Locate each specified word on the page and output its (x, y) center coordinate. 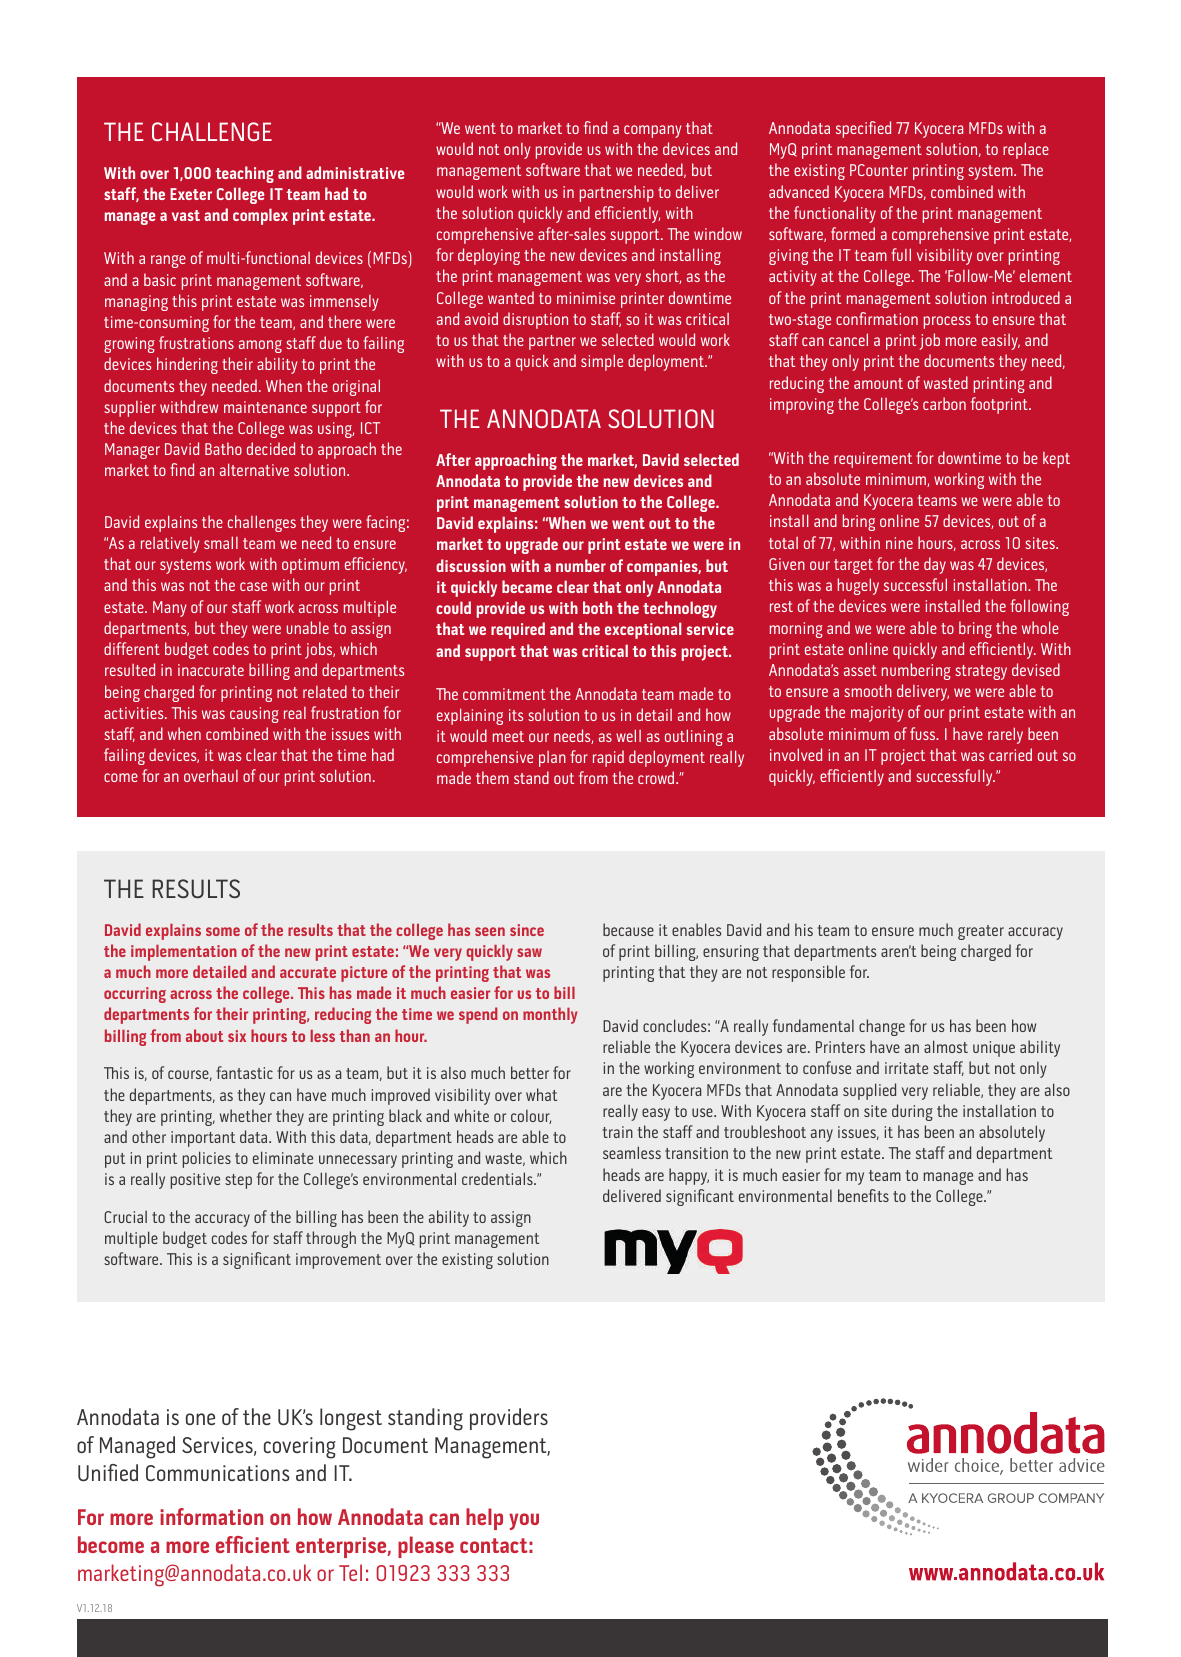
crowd (657, 777)
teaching (245, 174)
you (524, 1521)
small (221, 542)
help (484, 1519)
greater (981, 932)
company (652, 131)
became (527, 586)
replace (1026, 150)
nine (899, 543)
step (238, 1181)
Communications (218, 1473)
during (912, 1112)
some (223, 931)
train (618, 1132)
